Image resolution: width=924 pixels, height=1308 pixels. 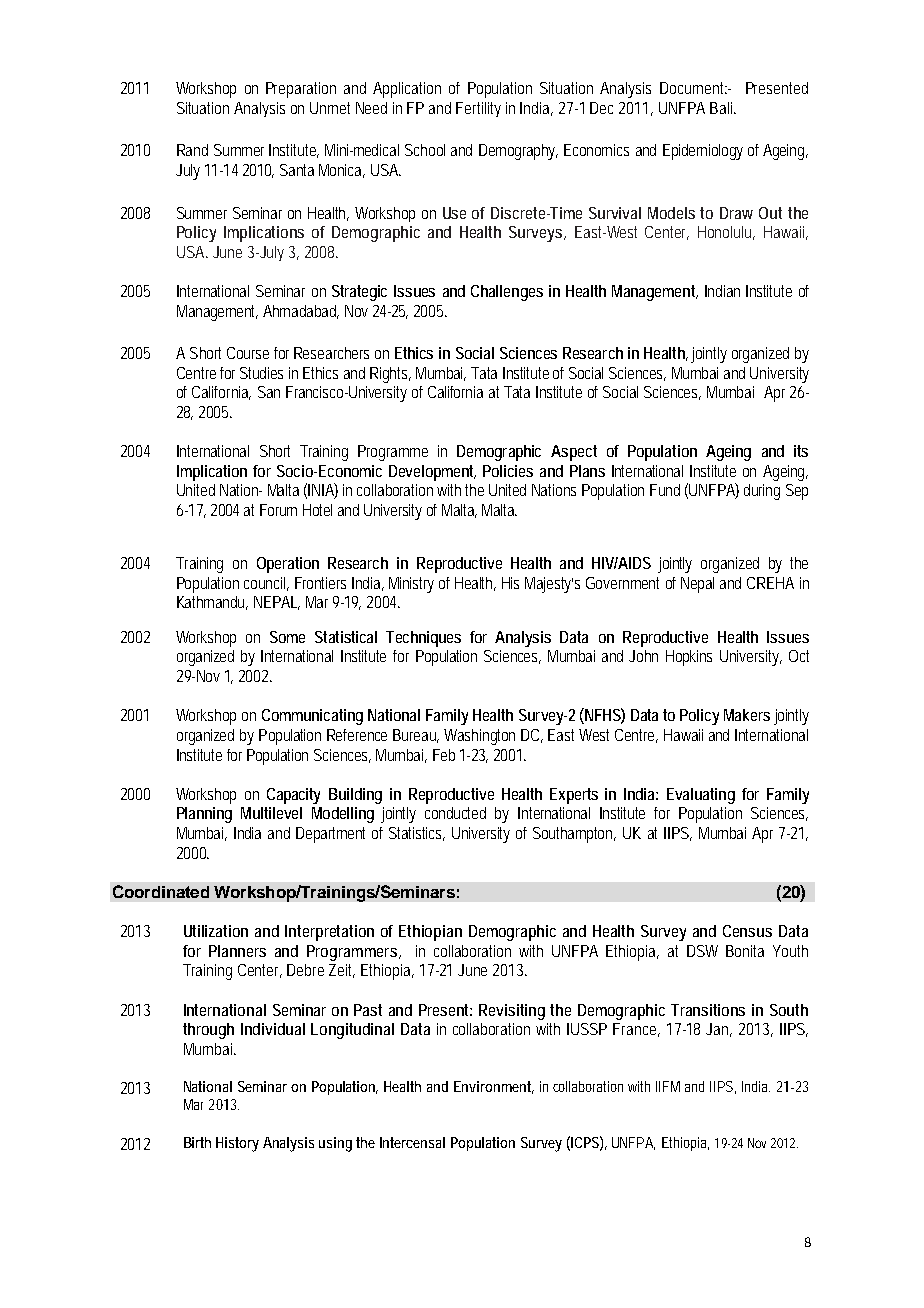 I want to click on Bali, so click(x=723, y=108).
